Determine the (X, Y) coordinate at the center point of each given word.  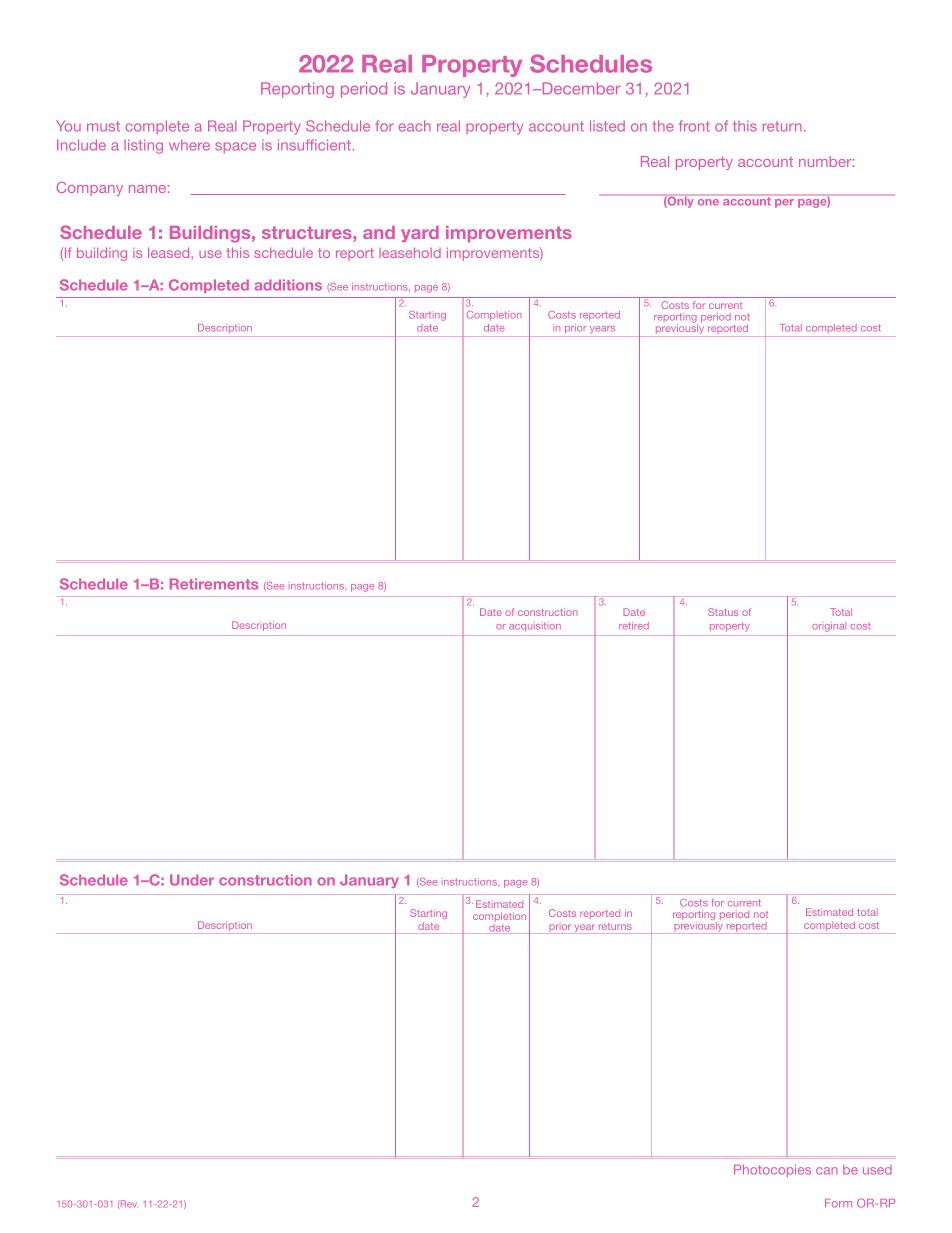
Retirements (214, 584)
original (829, 627)
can (827, 1171)
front (694, 126)
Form (838, 1203)
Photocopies (772, 1171)
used (877, 1170)
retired (634, 626)
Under (192, 880)
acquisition (535, 626)
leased (170, 252)
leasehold (410, 252)
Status (723, 612)
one (708, 202)
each (415, 126)
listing (143, 146)
